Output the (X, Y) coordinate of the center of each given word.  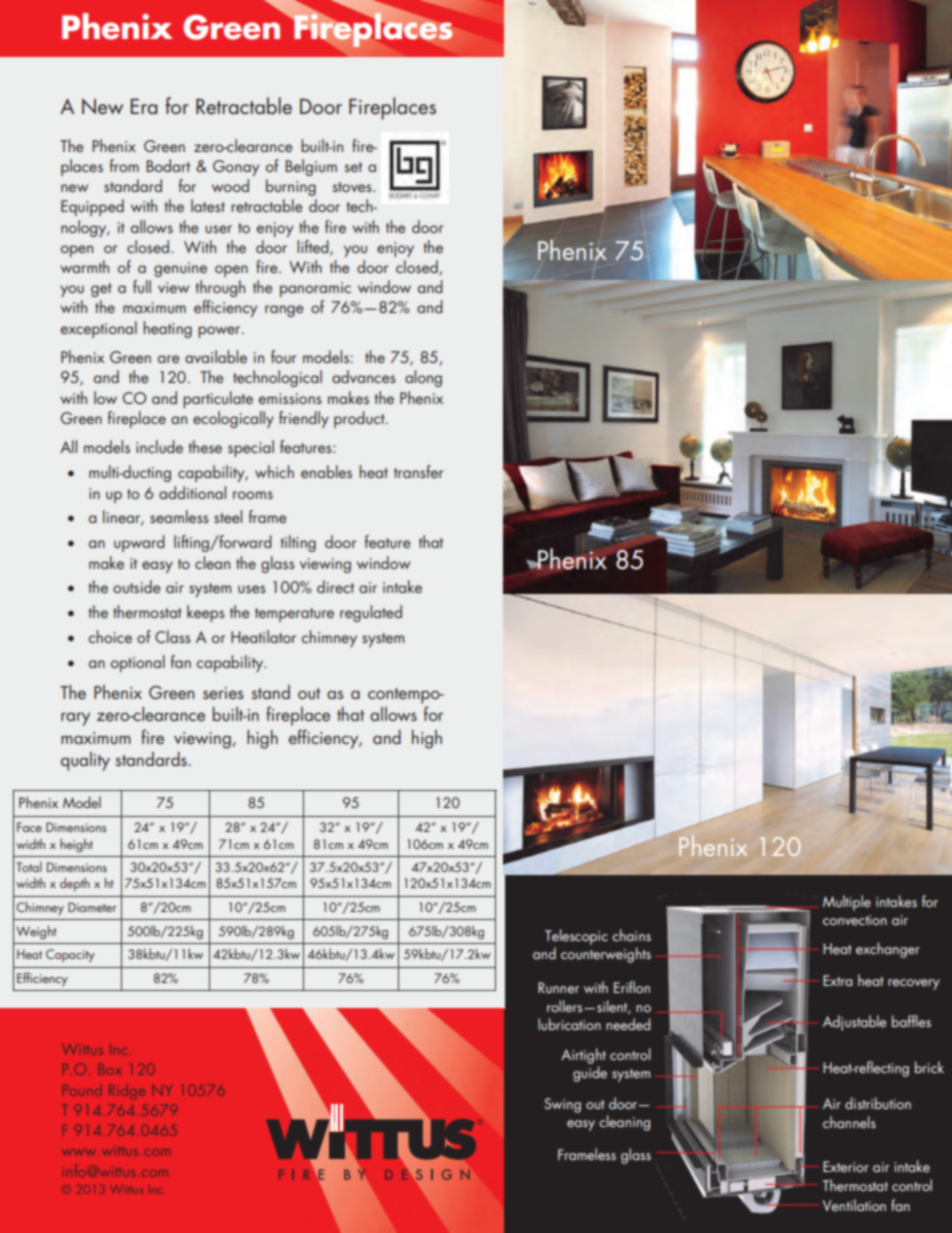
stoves (353, 187)
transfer (418, 471)
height (76, 845)
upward (139, 543)
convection (855, 920)
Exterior (846, 1166)
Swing (562, 1105)
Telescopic (576, 937)
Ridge (127, 1092)
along (423, 378)
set (353, 167)
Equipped (92, 207)
